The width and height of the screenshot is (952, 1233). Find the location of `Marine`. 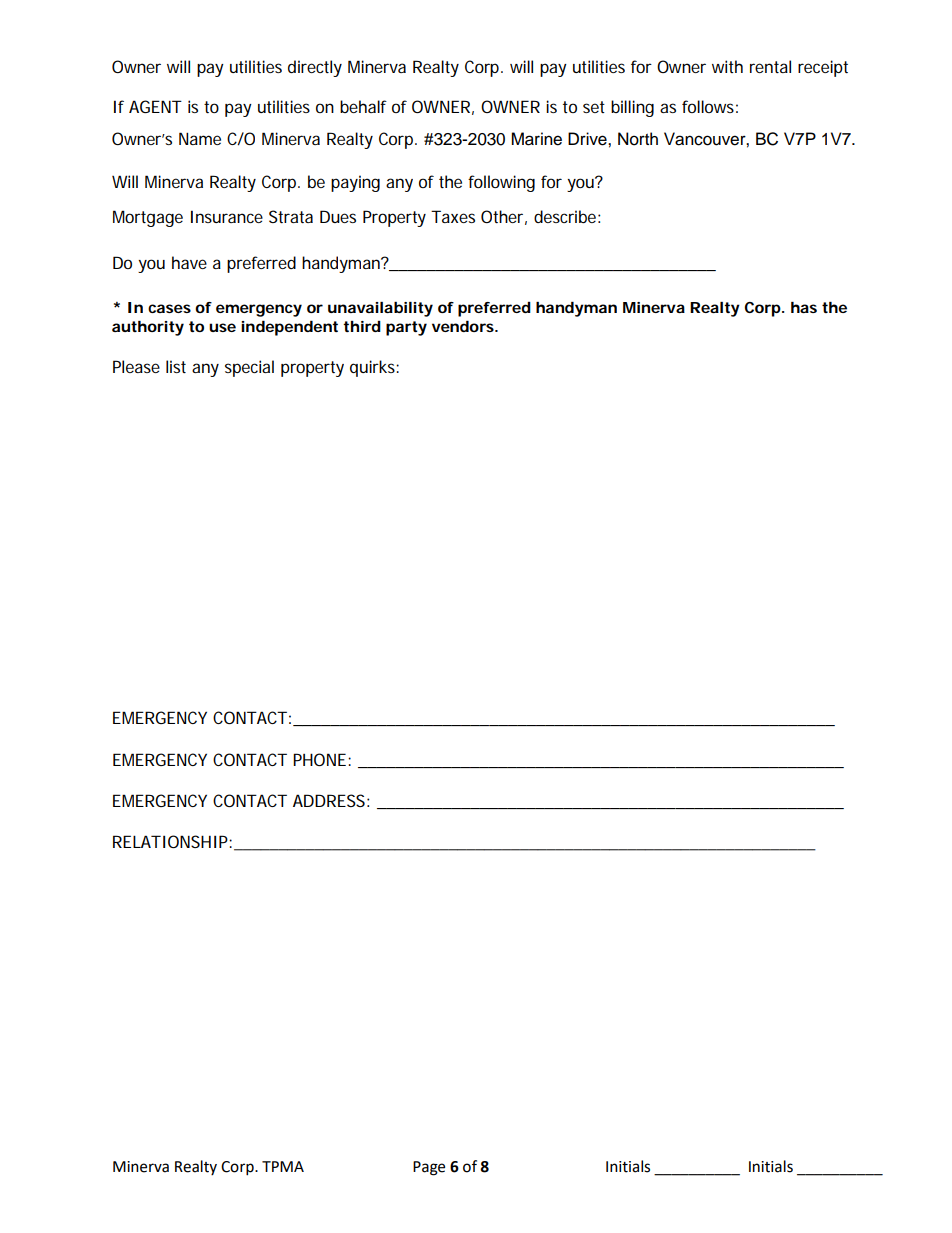

Marine is located at coordinates (536, 139).
